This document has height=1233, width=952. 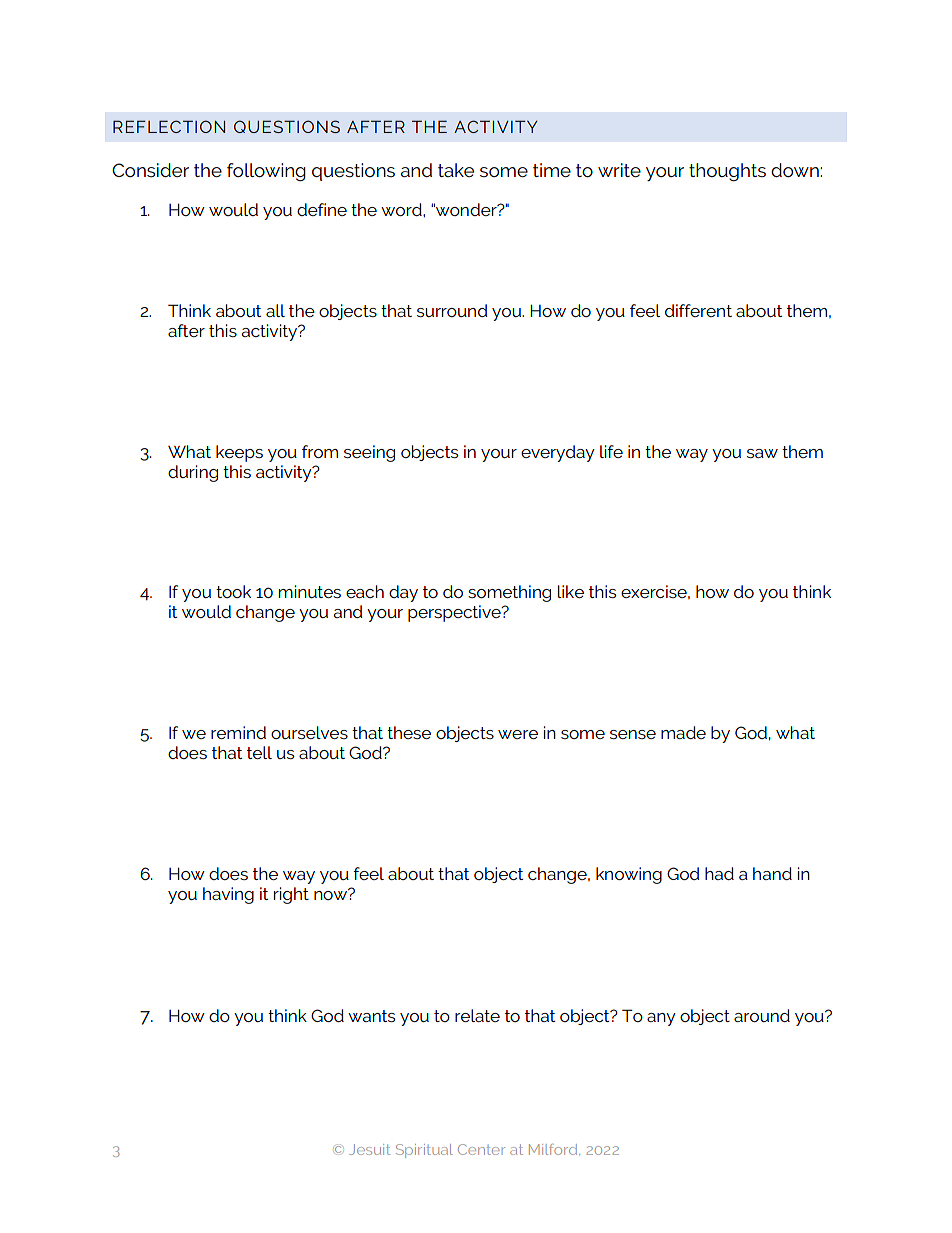 What do you see at coordinates (455, 613) in the document?
I see `perspective` at bounding box center [455, 613].
